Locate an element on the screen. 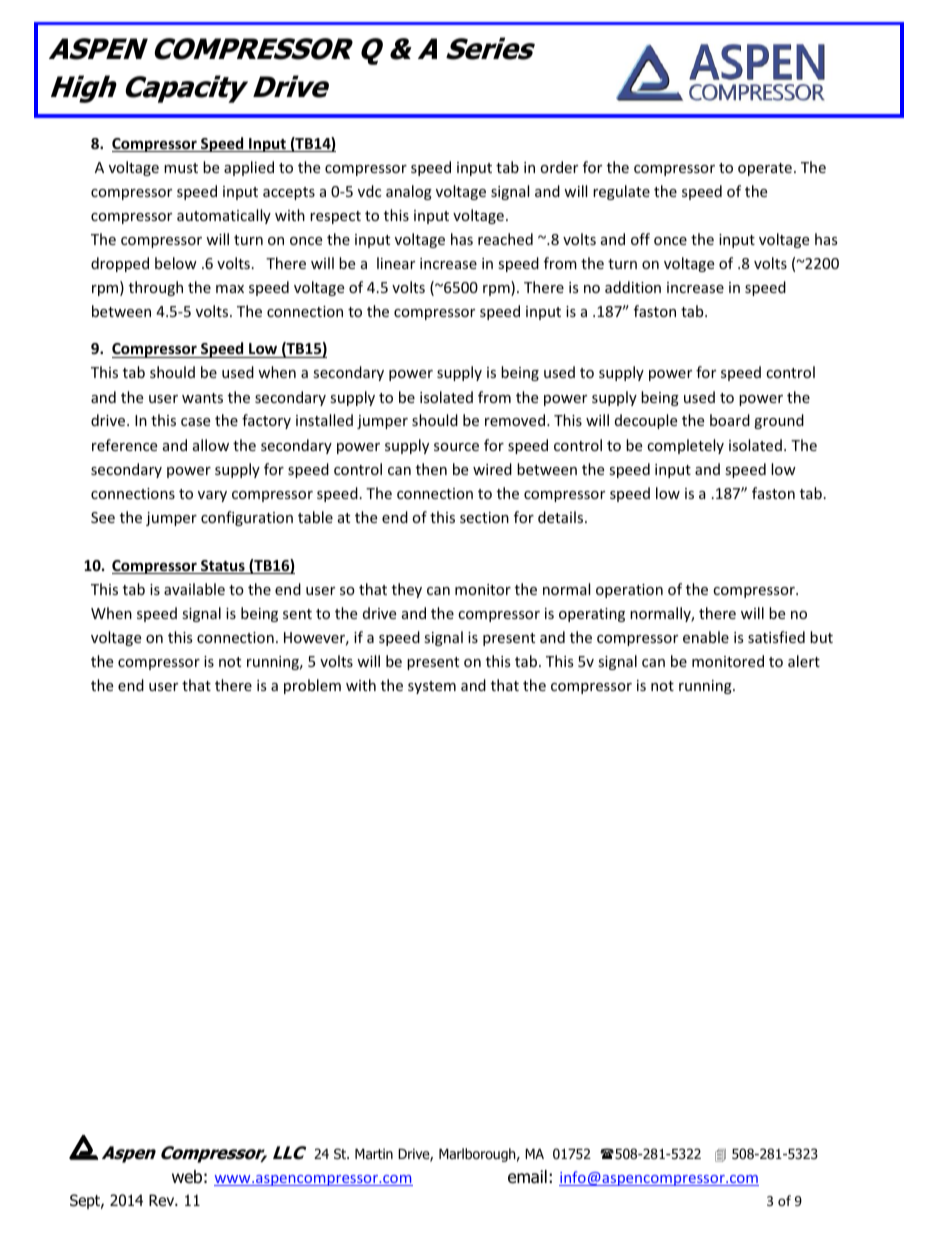  must is located at coordinates (181, 168).
